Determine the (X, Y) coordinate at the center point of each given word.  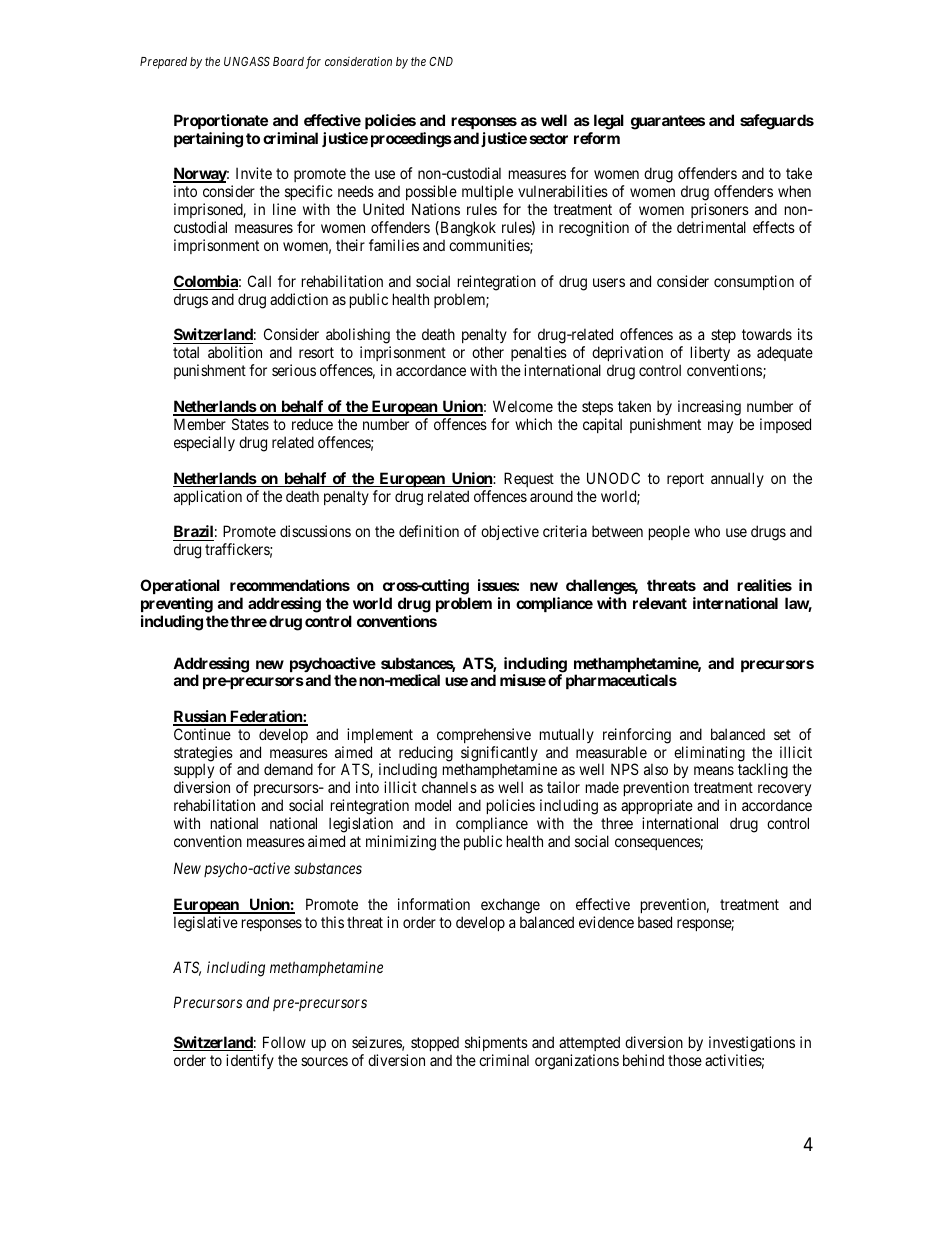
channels (449, 787)
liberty (710, 353)
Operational (180, 588)
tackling (763, 771)
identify (250, 1061)
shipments (496, 1043)
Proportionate (221, 121)
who (707, 531)
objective (510, 532)
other (488, 352)
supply (194, 772)
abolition (235, 352)
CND (441, 61)
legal (609, 122)
